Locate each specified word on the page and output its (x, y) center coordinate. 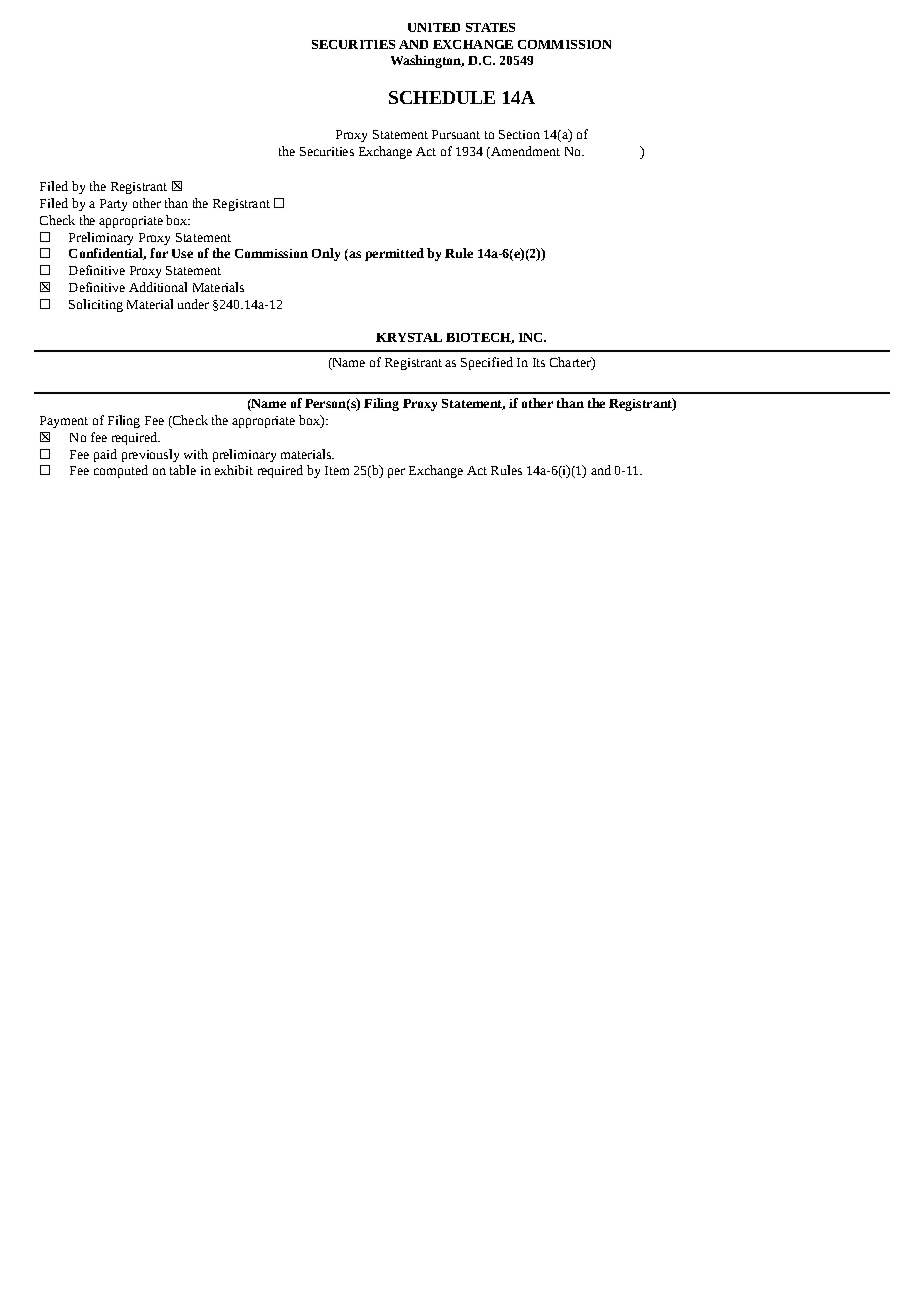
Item (337, 470)
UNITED (434, 27)
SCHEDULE (442, 97)
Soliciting (96, 305)
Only (326, 254)
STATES (490, 27)
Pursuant (456, 134)
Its (539, 362)
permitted (394, 254)
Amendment (524, 151)
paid (105, 455)
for (159, 253)
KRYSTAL (409, 337)
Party (113, 205)
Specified (487, 363)
